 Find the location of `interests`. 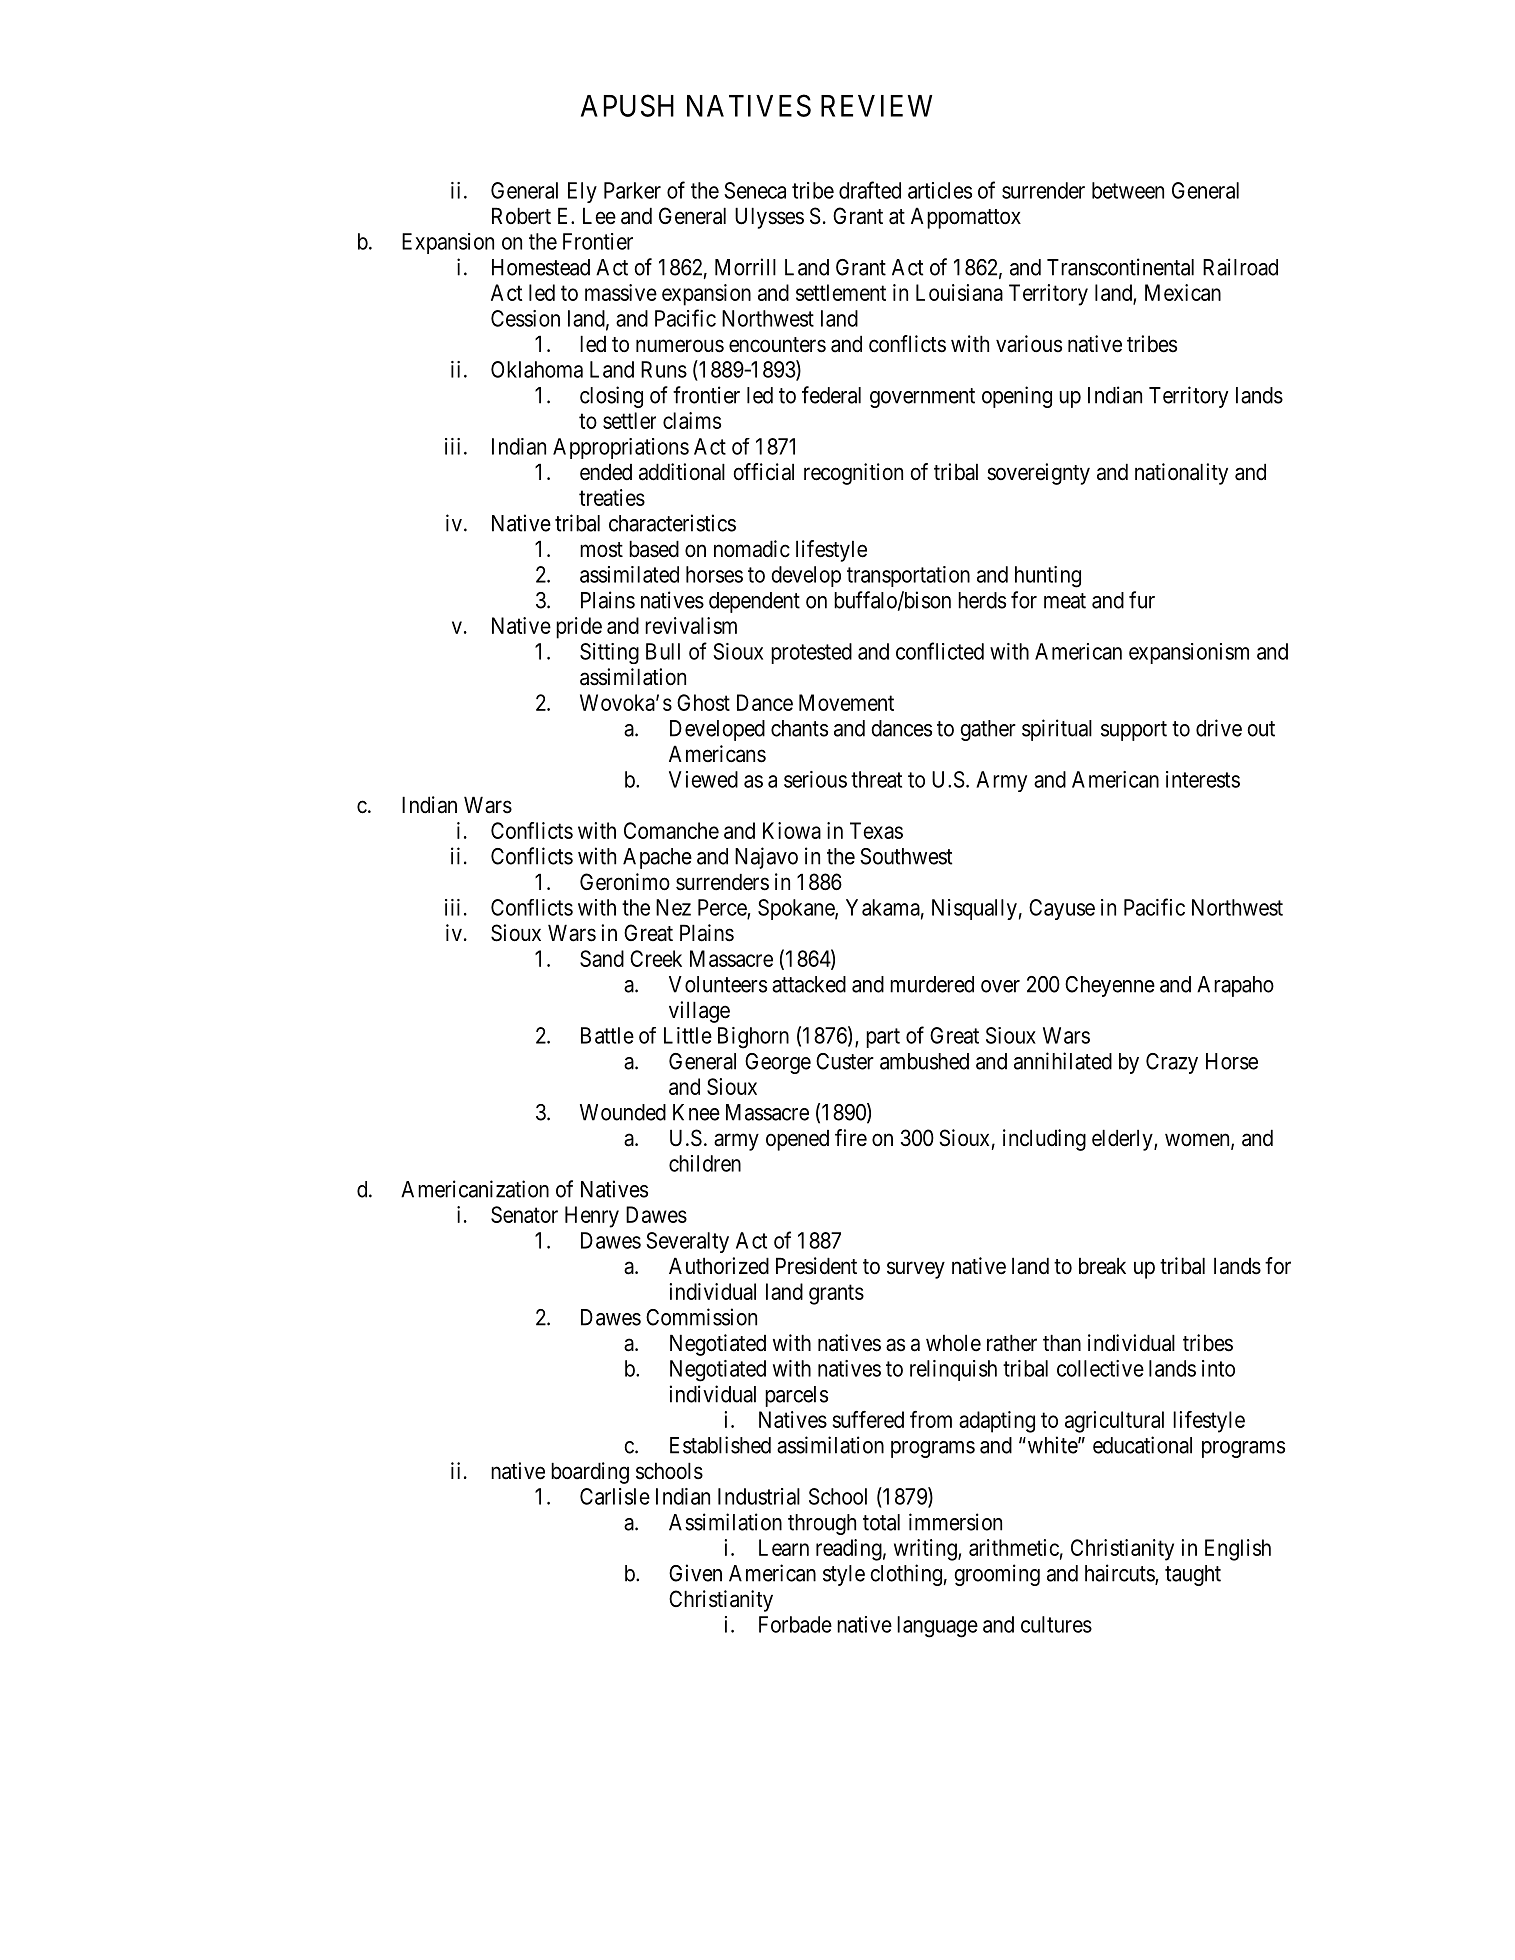

interests is located at coordinates (1203, 779).
